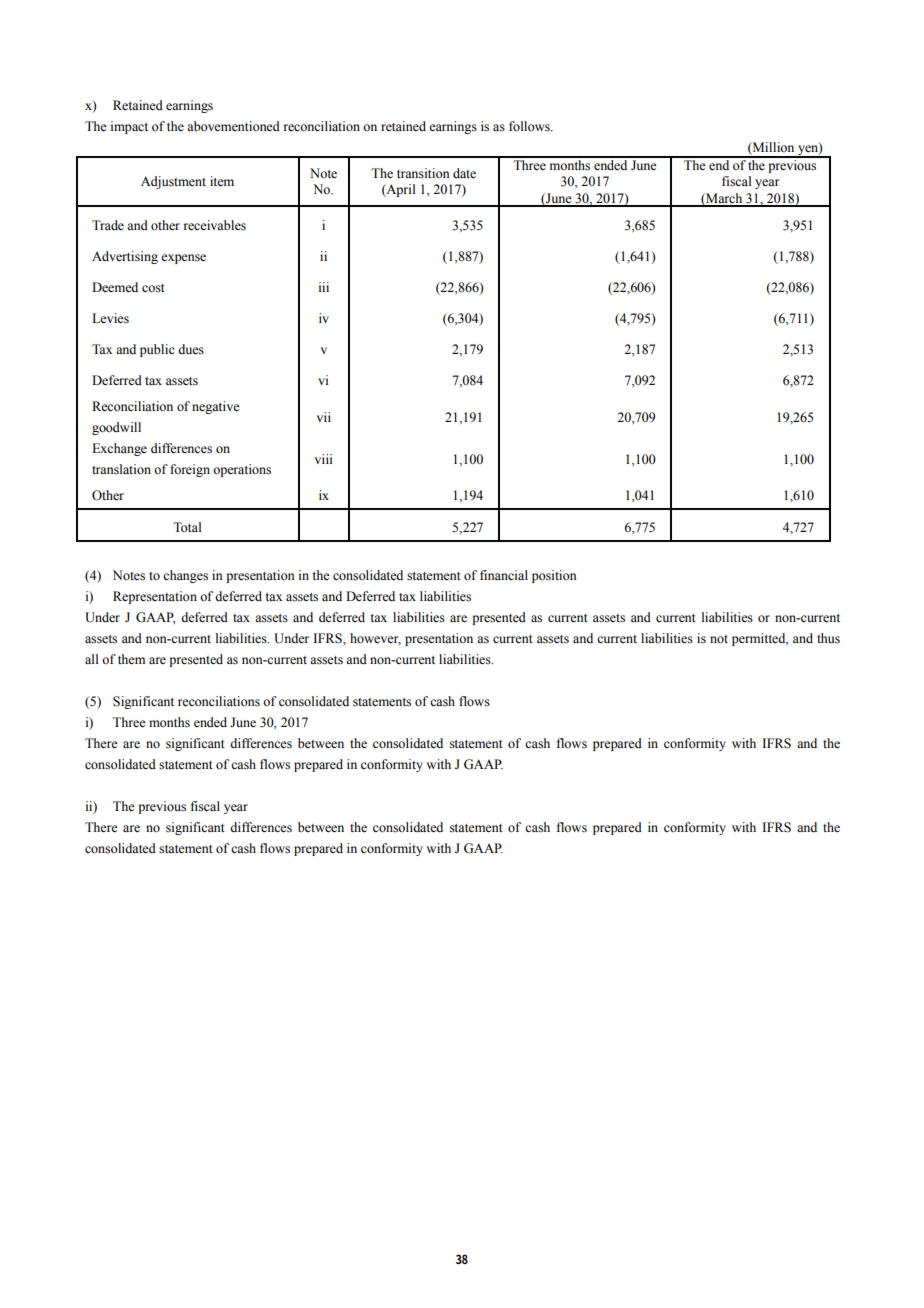 The image size is (924, 1308). Describe the element at coordinates (129, 127) in the screenshot. I see `impact` at that location.
